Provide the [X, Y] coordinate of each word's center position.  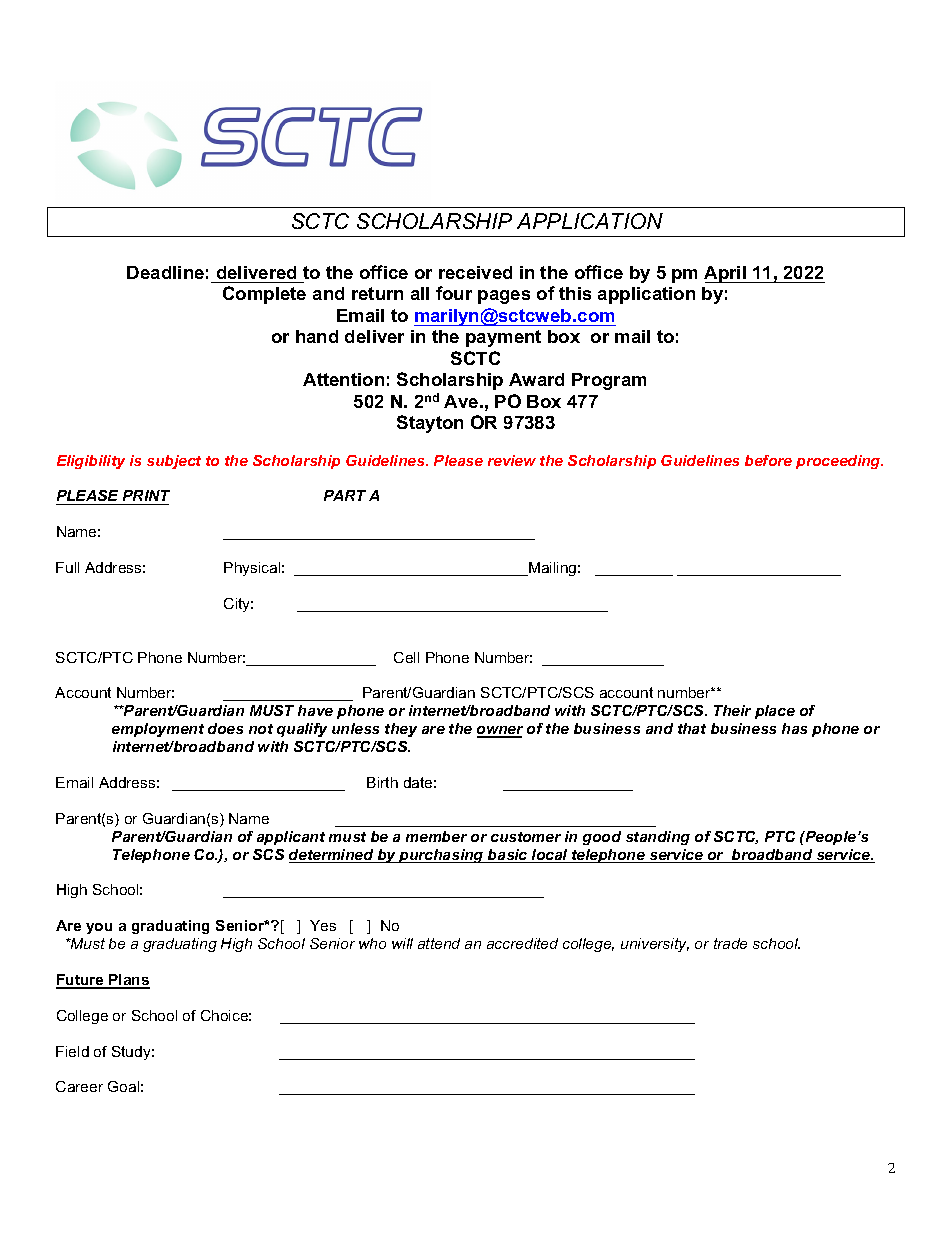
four [454, 293]
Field [72, 1051]
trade [730, 943]
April [726, 274]
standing [658, 838]
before [768, 460]
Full [67, 567]
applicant [291, 838]
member [436, 836]
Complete [264, 295]
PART [345, 495]
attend [439, 943]
